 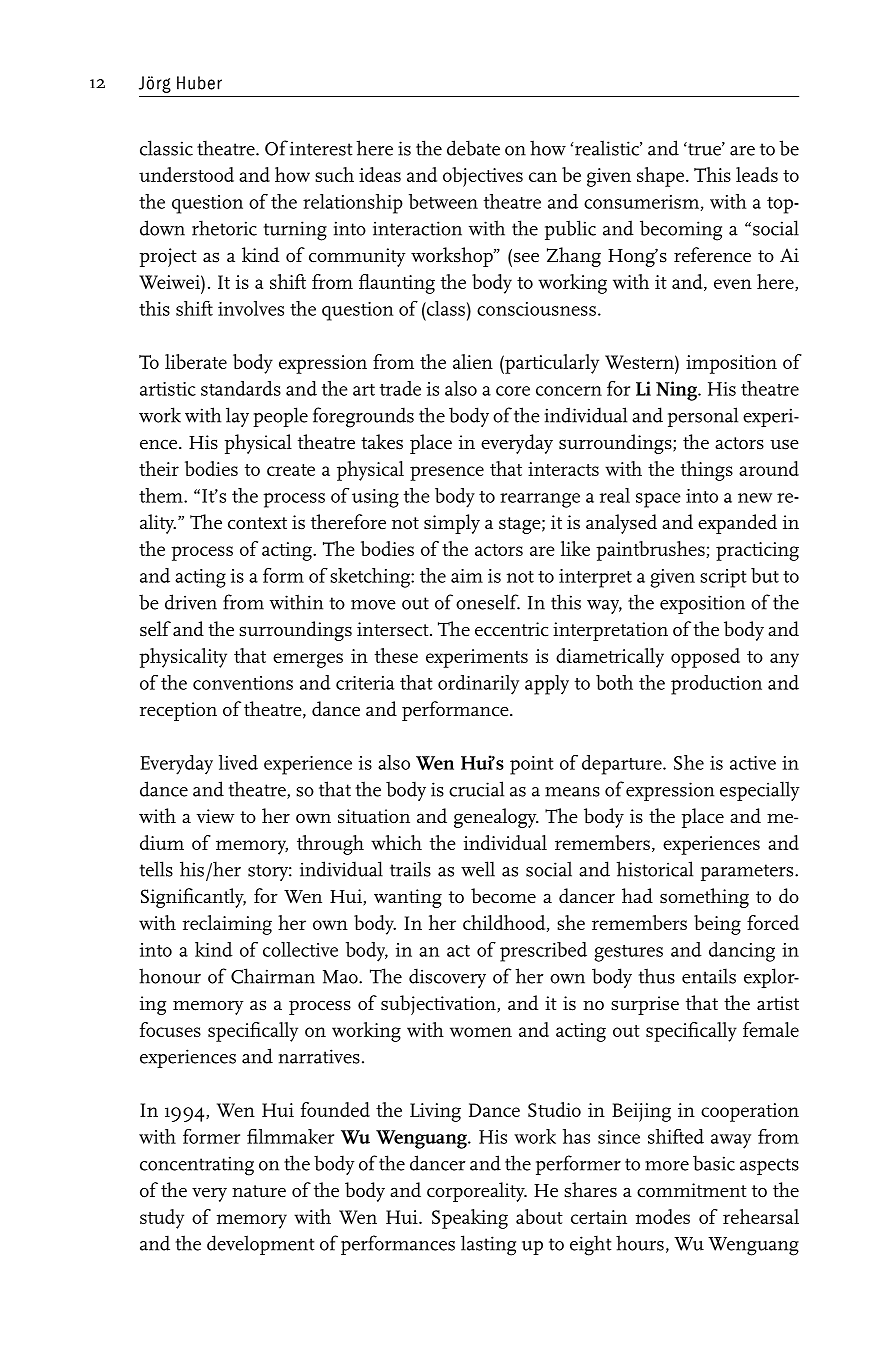 I want to click on women, so click(x=481, y=1032).
